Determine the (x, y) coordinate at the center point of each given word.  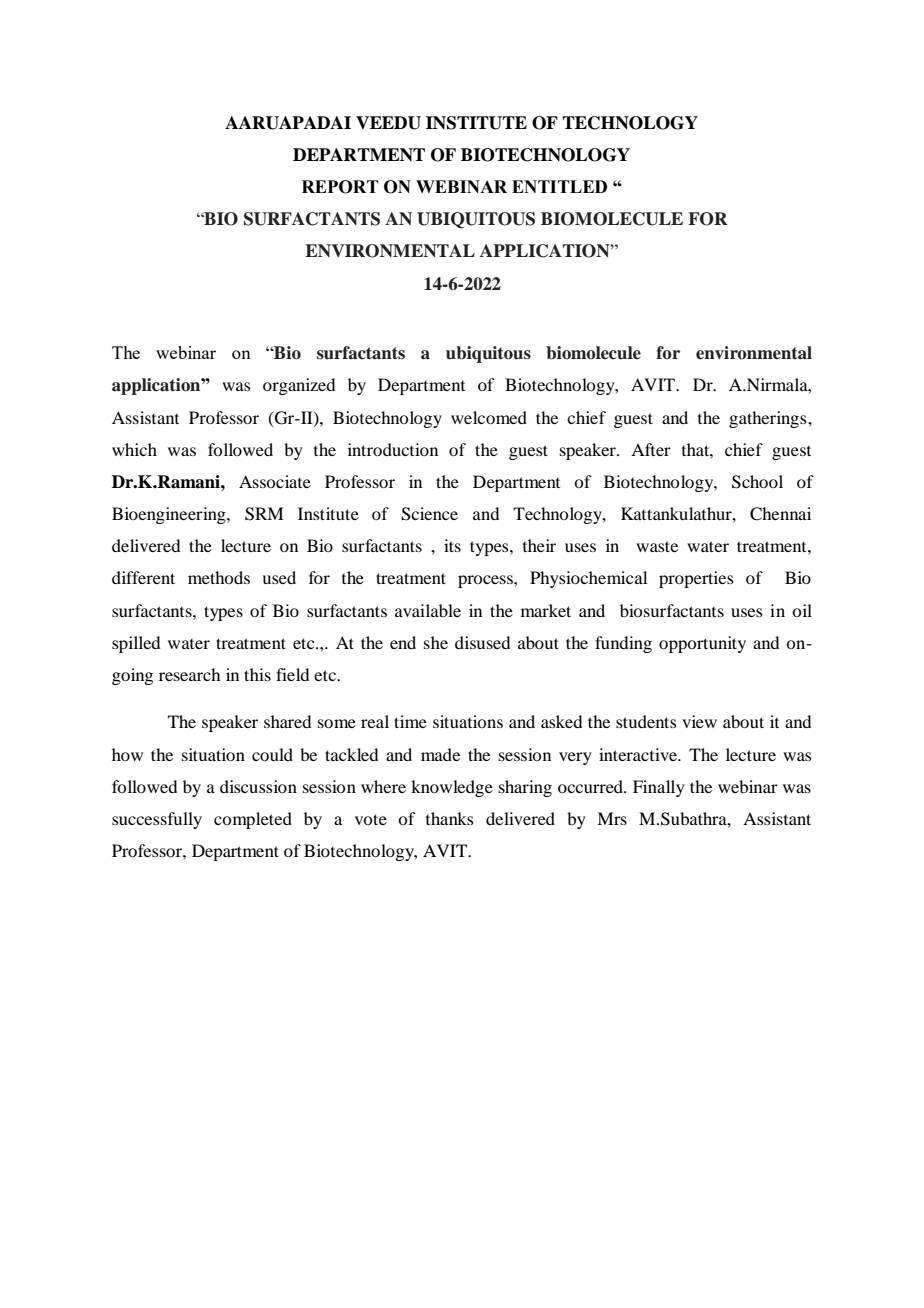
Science (429, 514)
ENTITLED (559, 186)
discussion (258, 786)
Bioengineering (170, 515)
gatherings (769, 419)
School (757, 482)
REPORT (340, 187)
